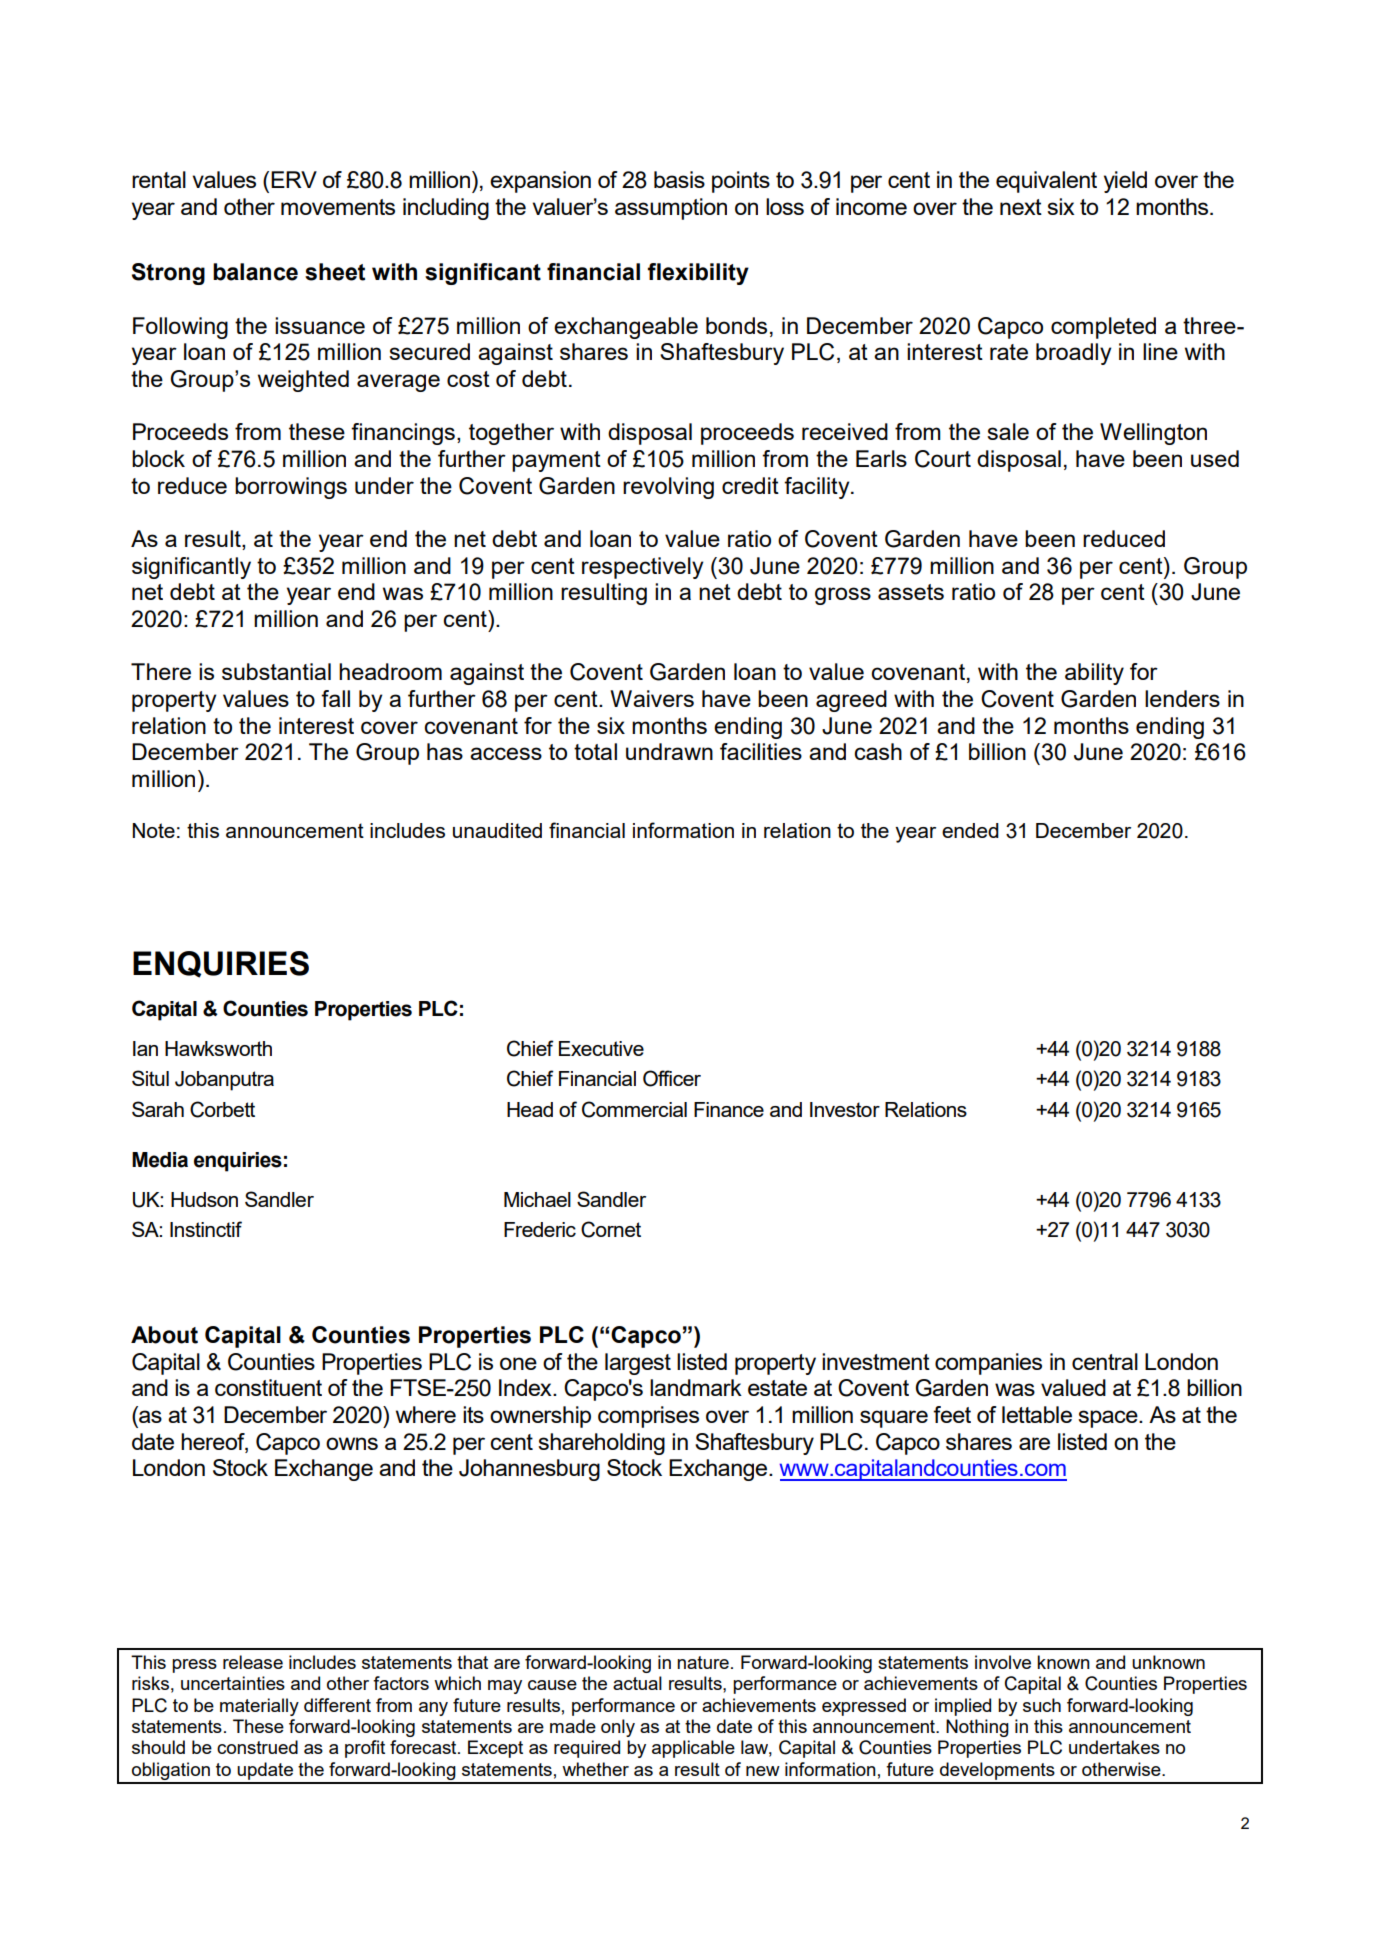  What do you see at coordinates (970, 830) in the document?
I see `ended` at bounding box center [970, 830].
